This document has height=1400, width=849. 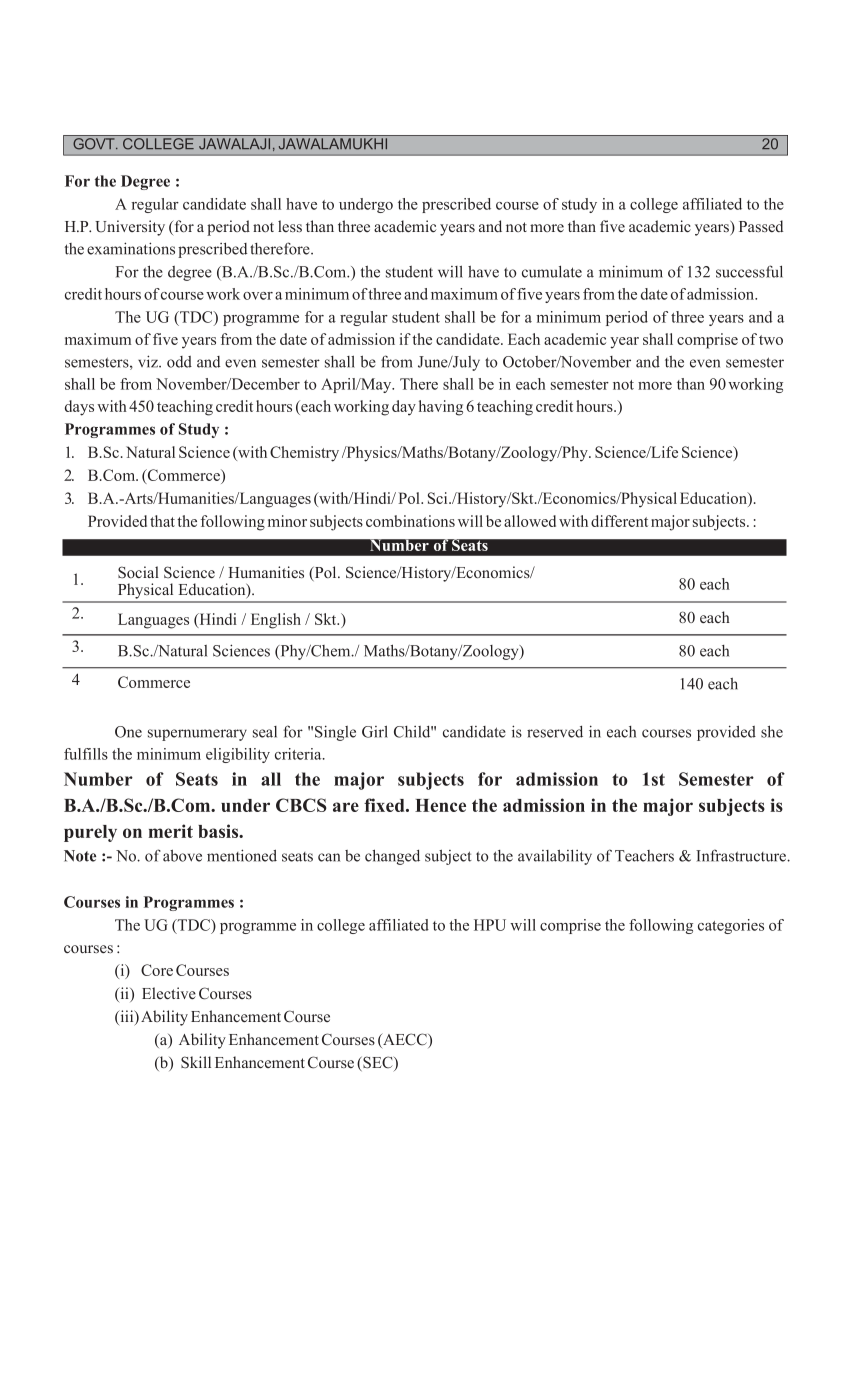 What do you see at coordinates (276, 621) in the document?
I see `English` at bounding box center [276, 621].
